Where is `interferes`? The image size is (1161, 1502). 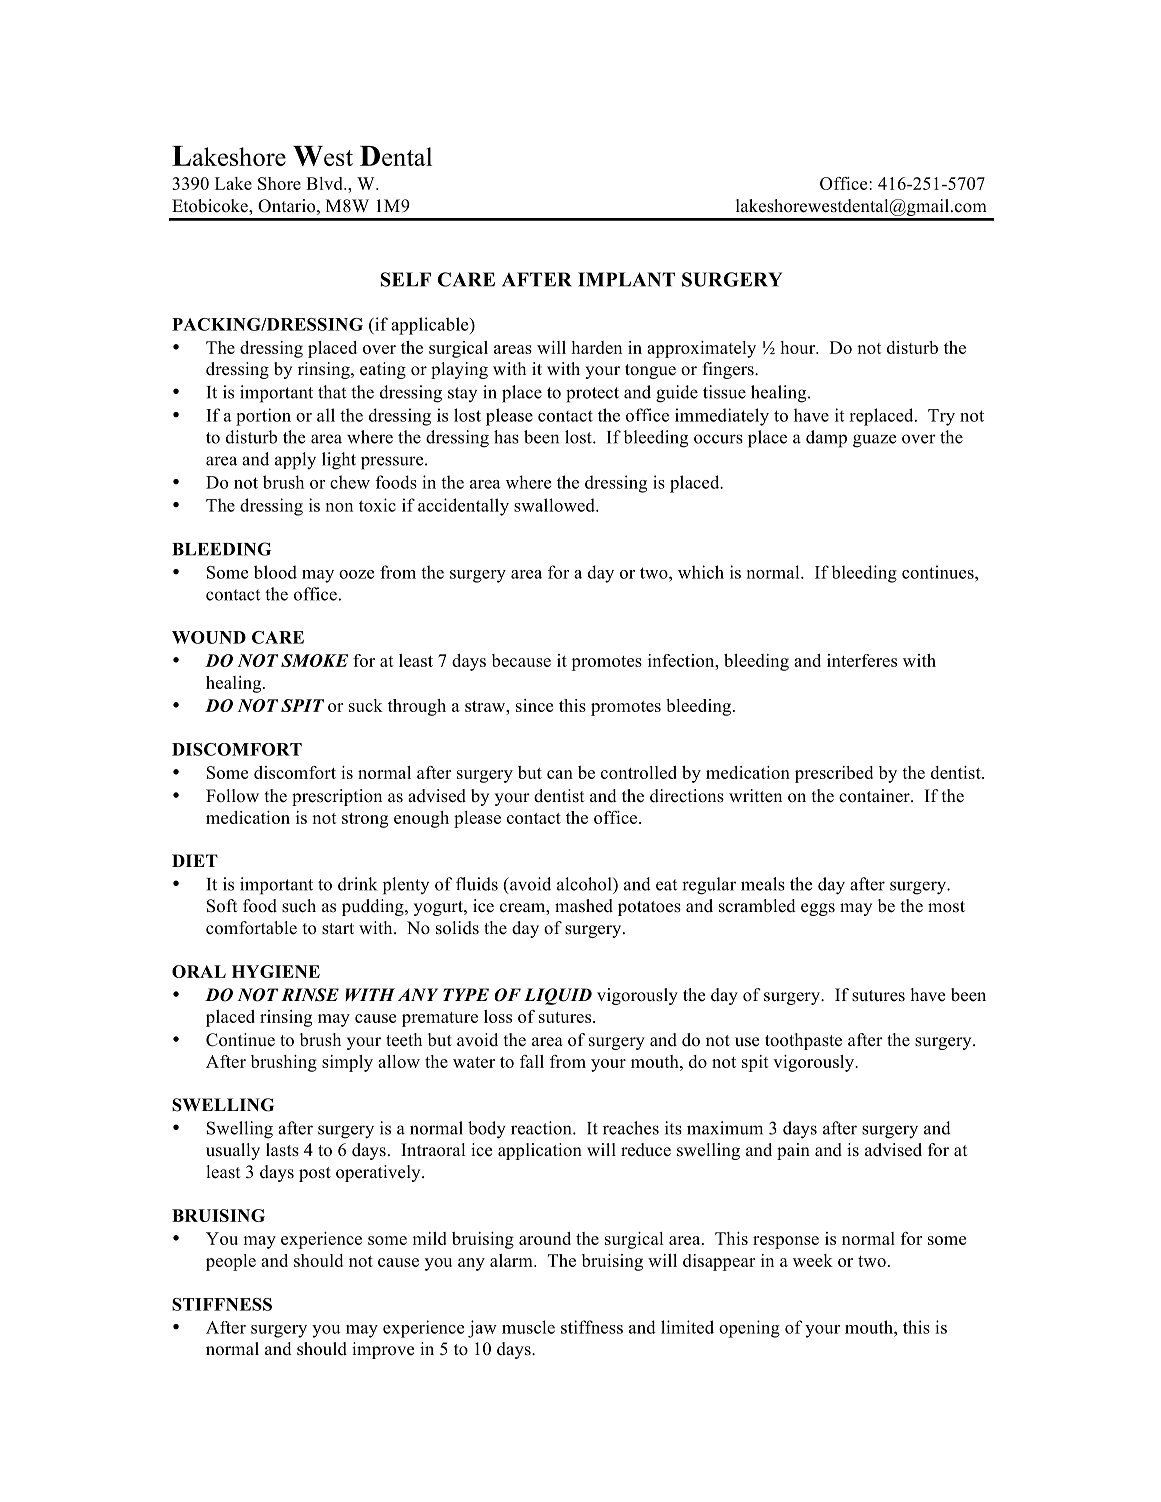
interferes is located at coordinates (862, 660).
